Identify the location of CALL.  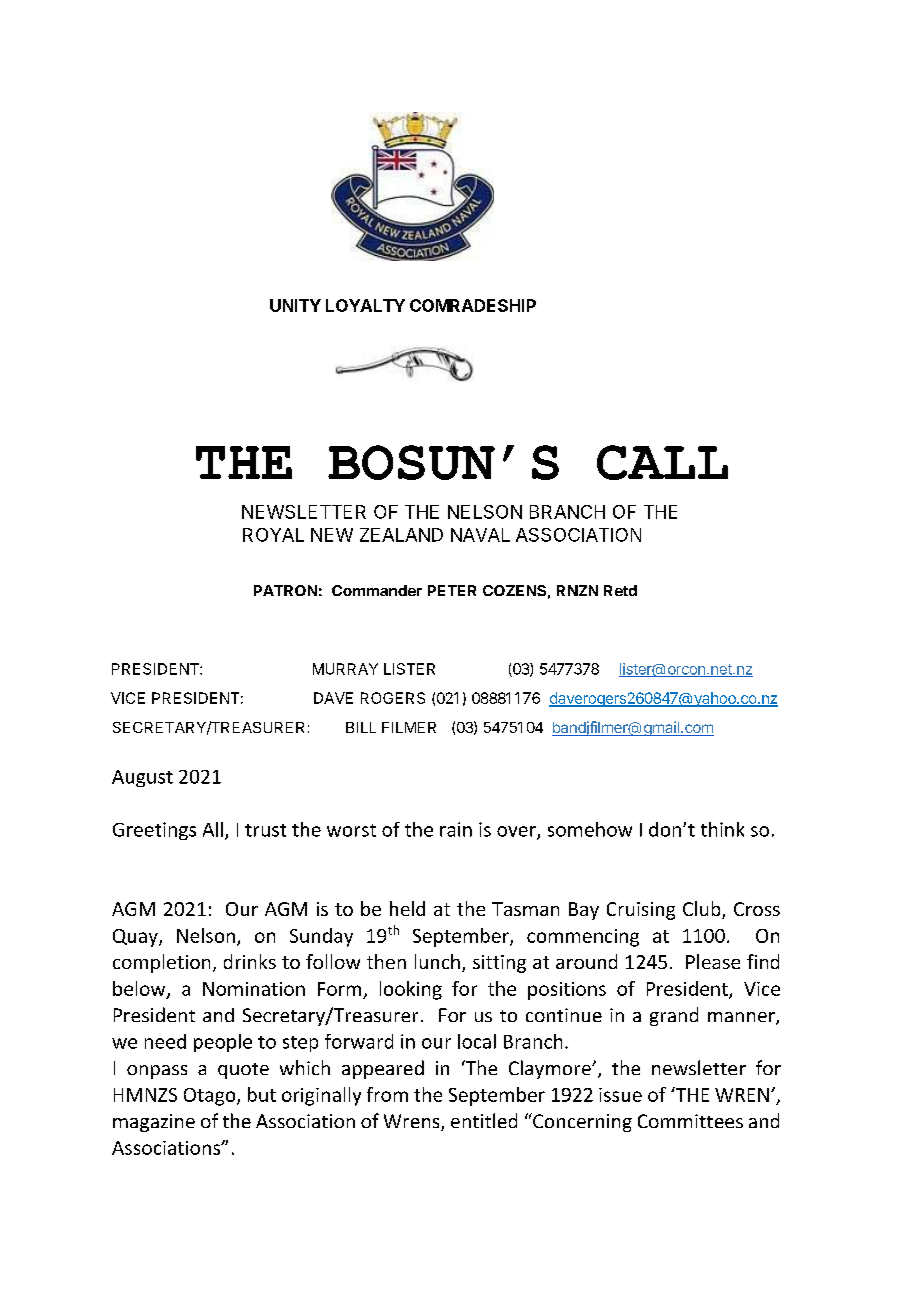
(662, 462).
